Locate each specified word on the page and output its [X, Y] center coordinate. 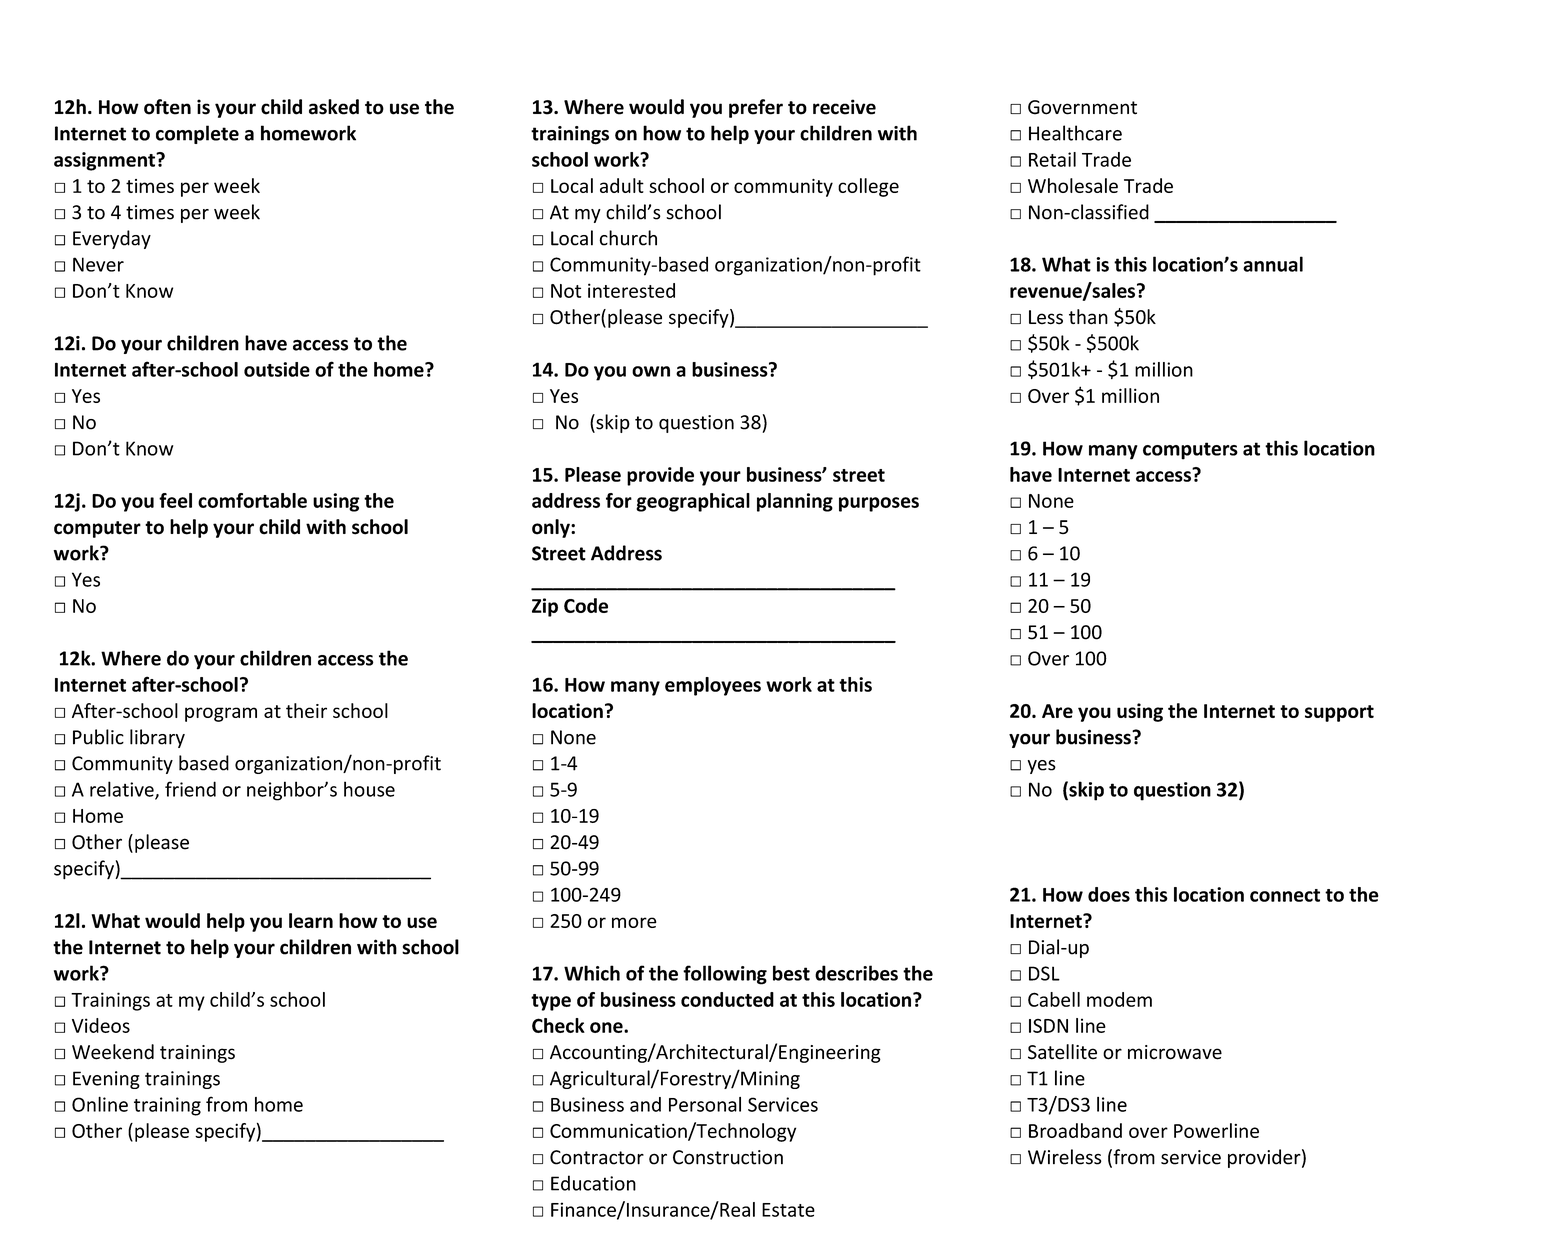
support [1339, 713]
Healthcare [1075, 133]
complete [197, 134]
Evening [106, 1080]
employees [713, 686]
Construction [728, 1157]
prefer [756, 108]
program [221, 714]
